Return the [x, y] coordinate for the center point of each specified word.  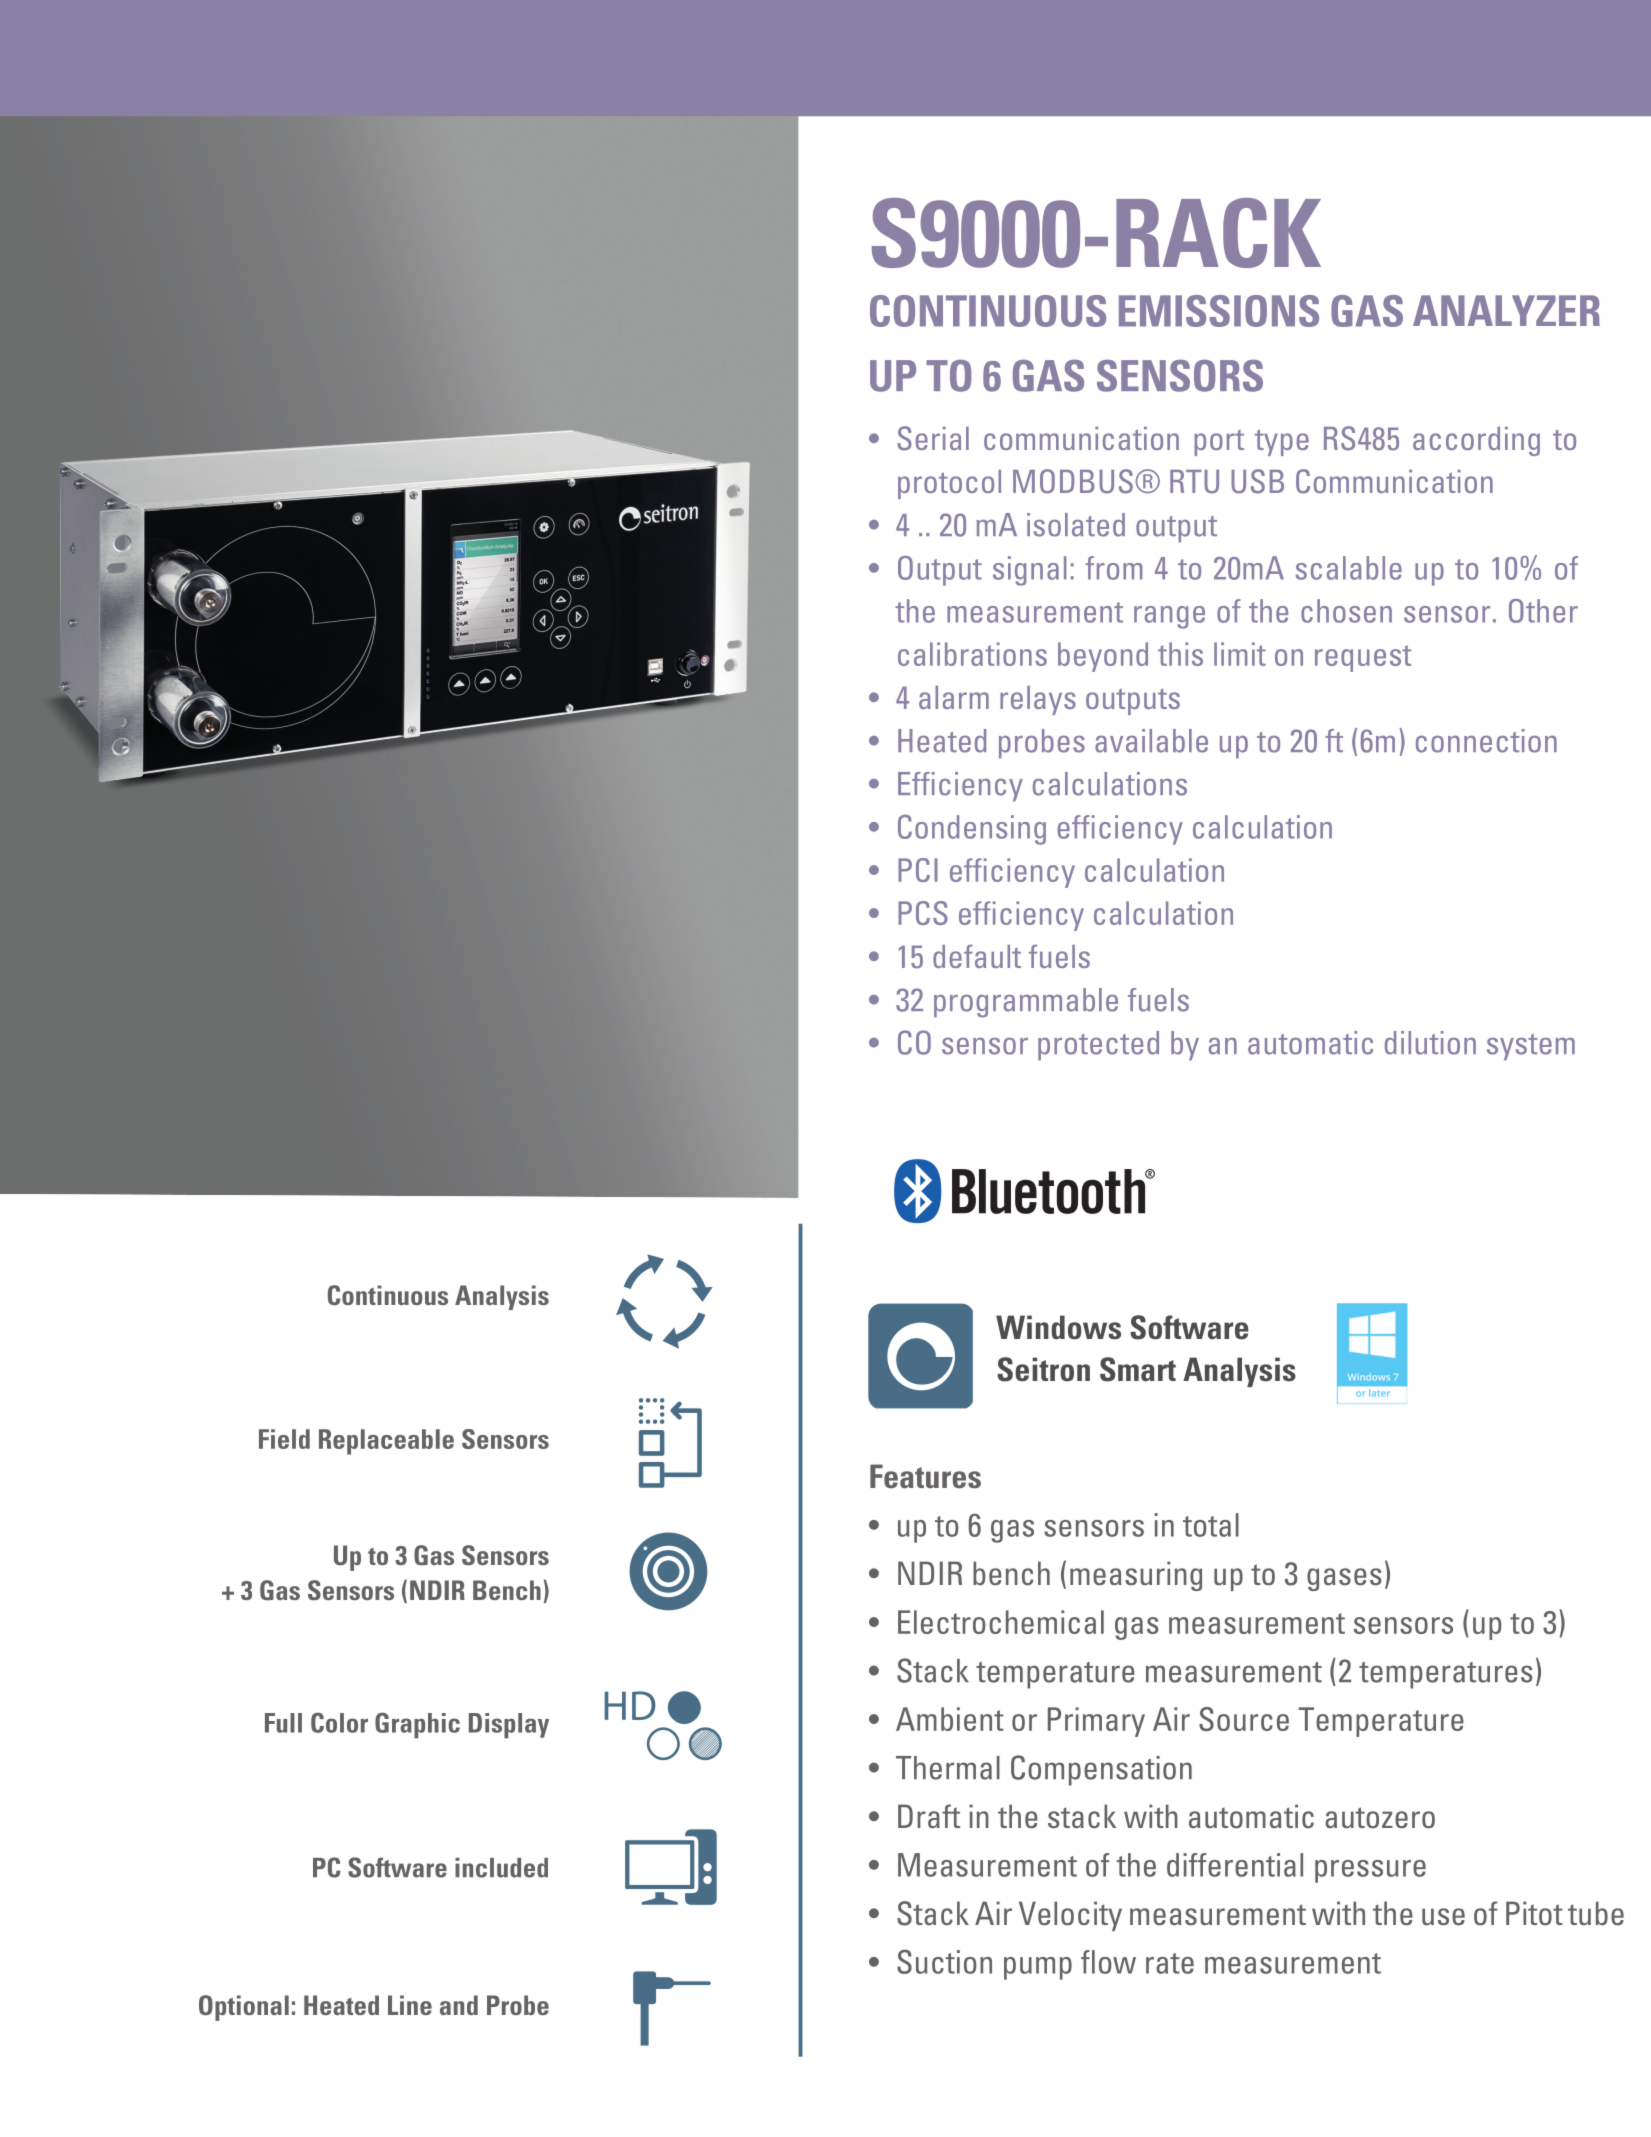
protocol [949, 484]
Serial [933, 438]
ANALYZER [1506, 310]
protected [1098, 1046]
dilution [1430, 1043]
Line [410, 2005]
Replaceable [386, 1442]
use [1443, 1917]
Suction [944, 1961]
